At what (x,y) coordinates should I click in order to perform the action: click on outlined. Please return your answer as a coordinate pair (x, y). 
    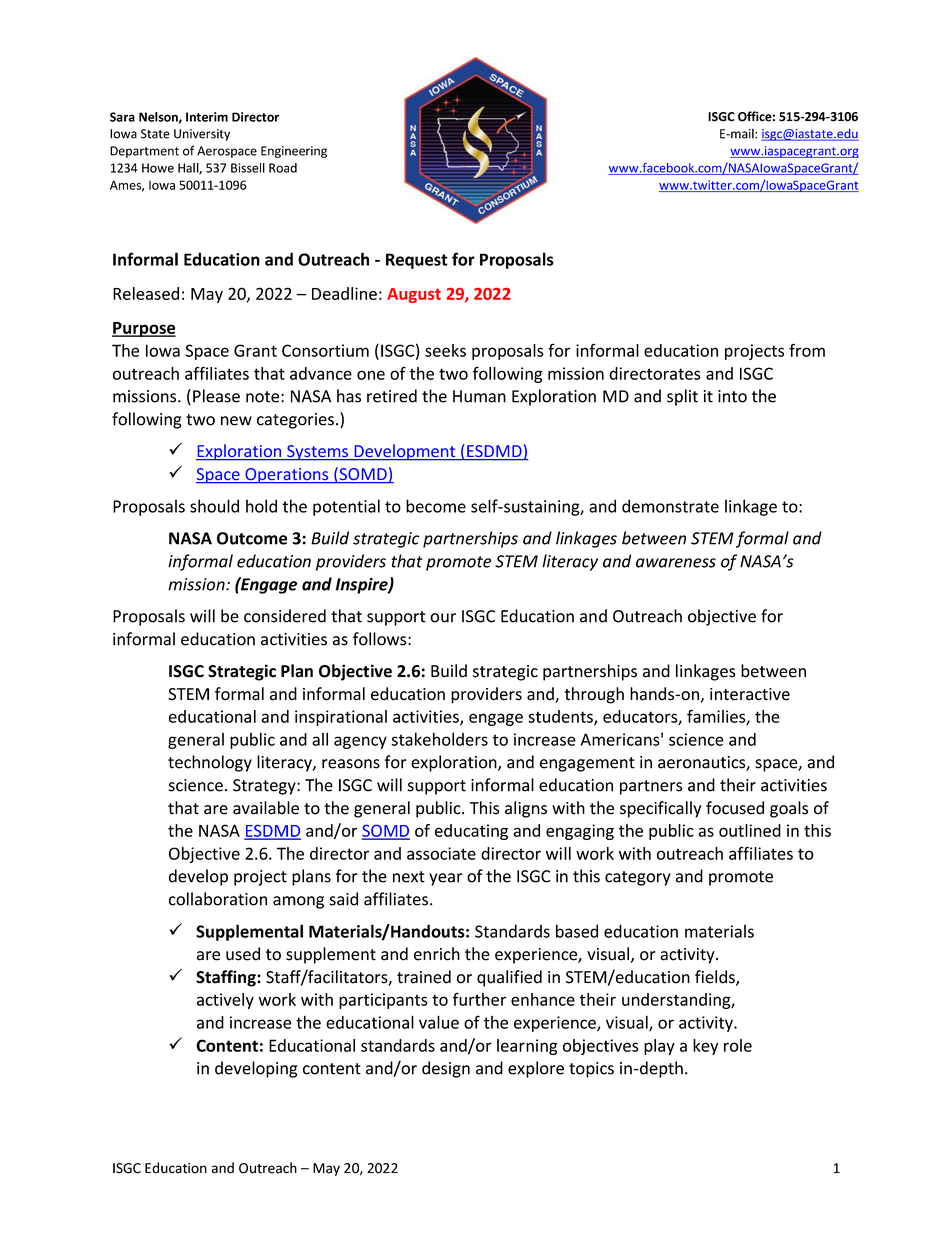
    Looking at the image, I should click on (750, 830).
